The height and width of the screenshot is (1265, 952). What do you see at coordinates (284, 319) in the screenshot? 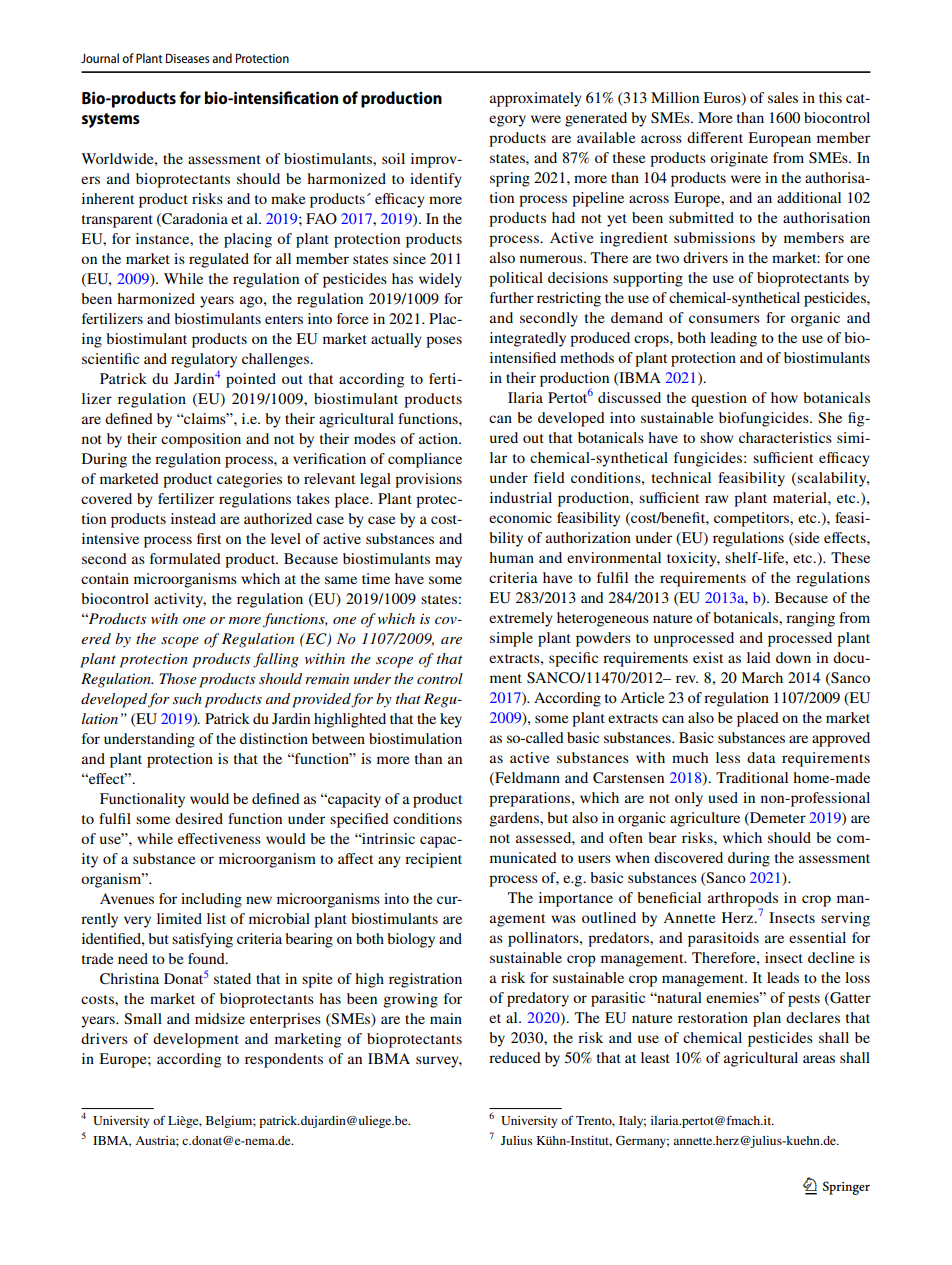
I see `enters` at bounding box center [284, 319].
